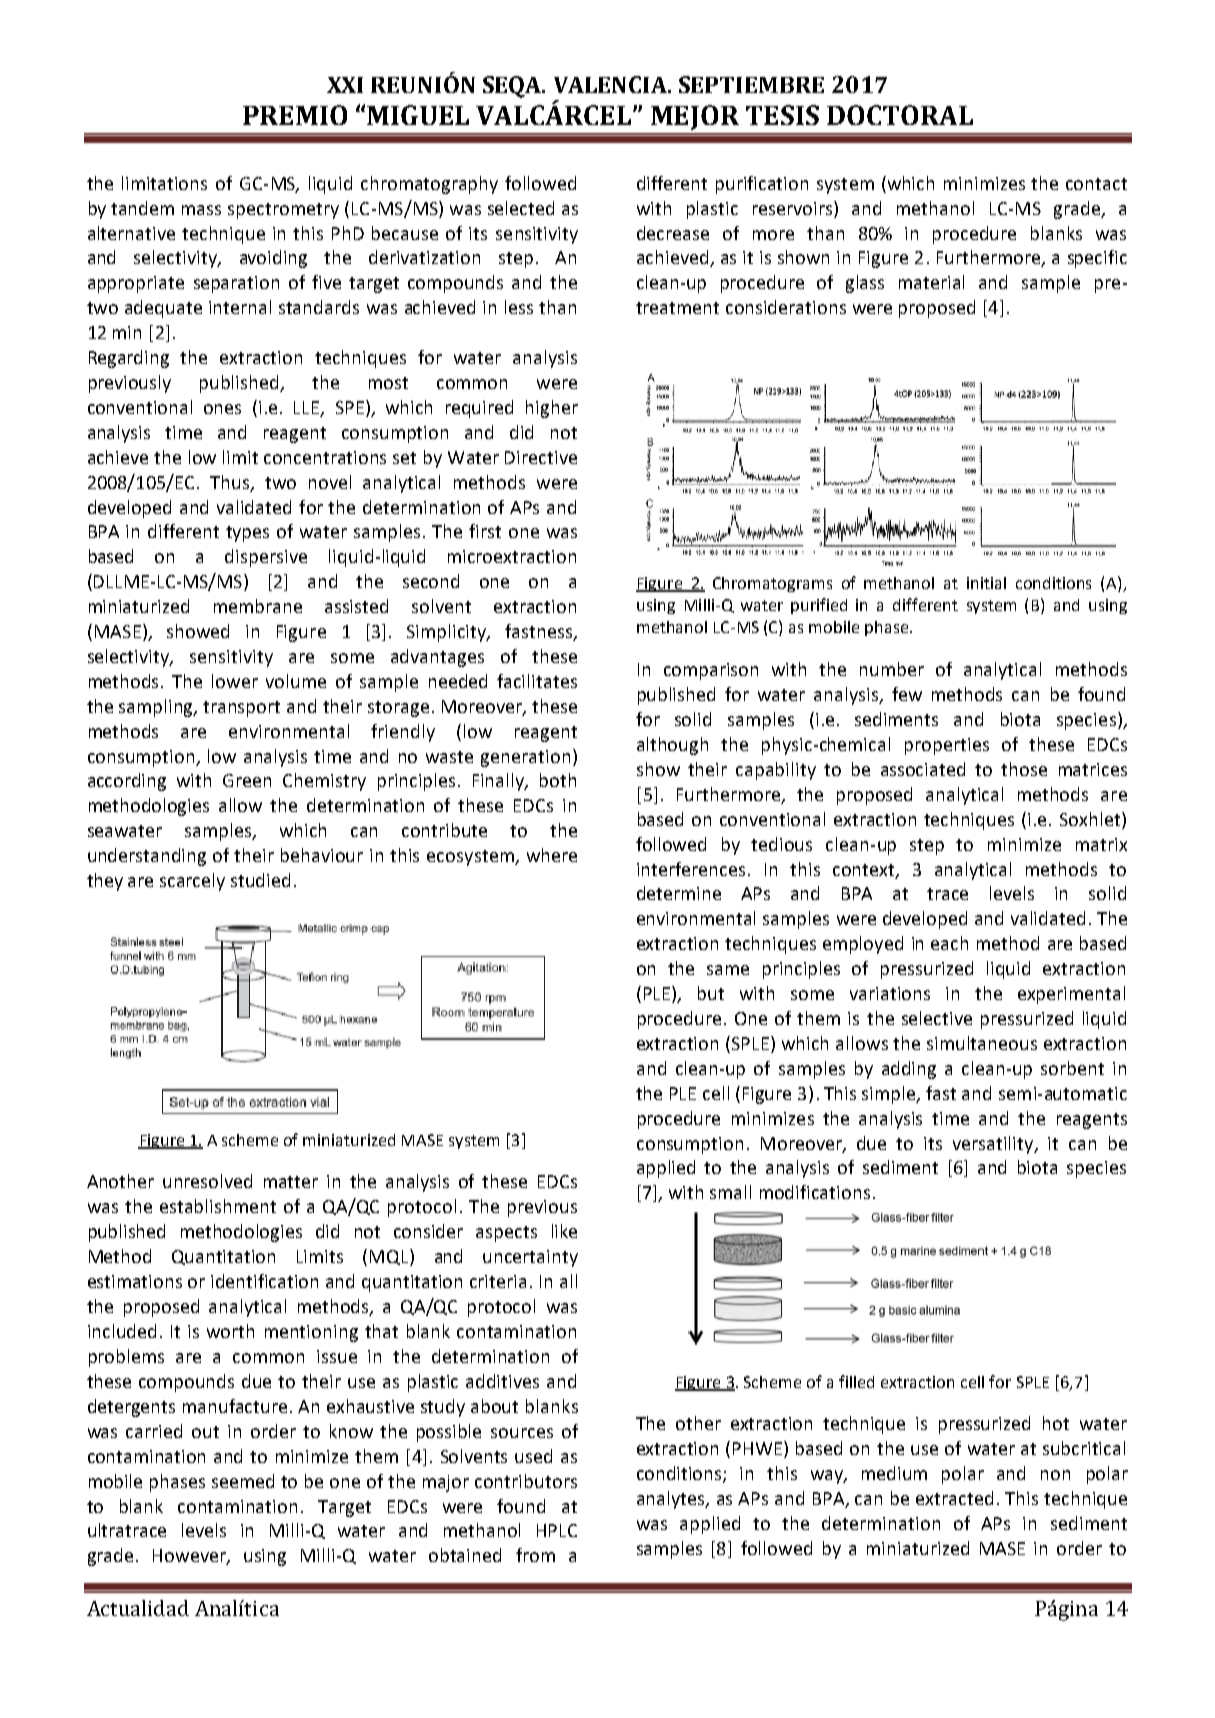  Describe the element at coordinates (201, 210) in the screenshot. I see `mass` at that location.
